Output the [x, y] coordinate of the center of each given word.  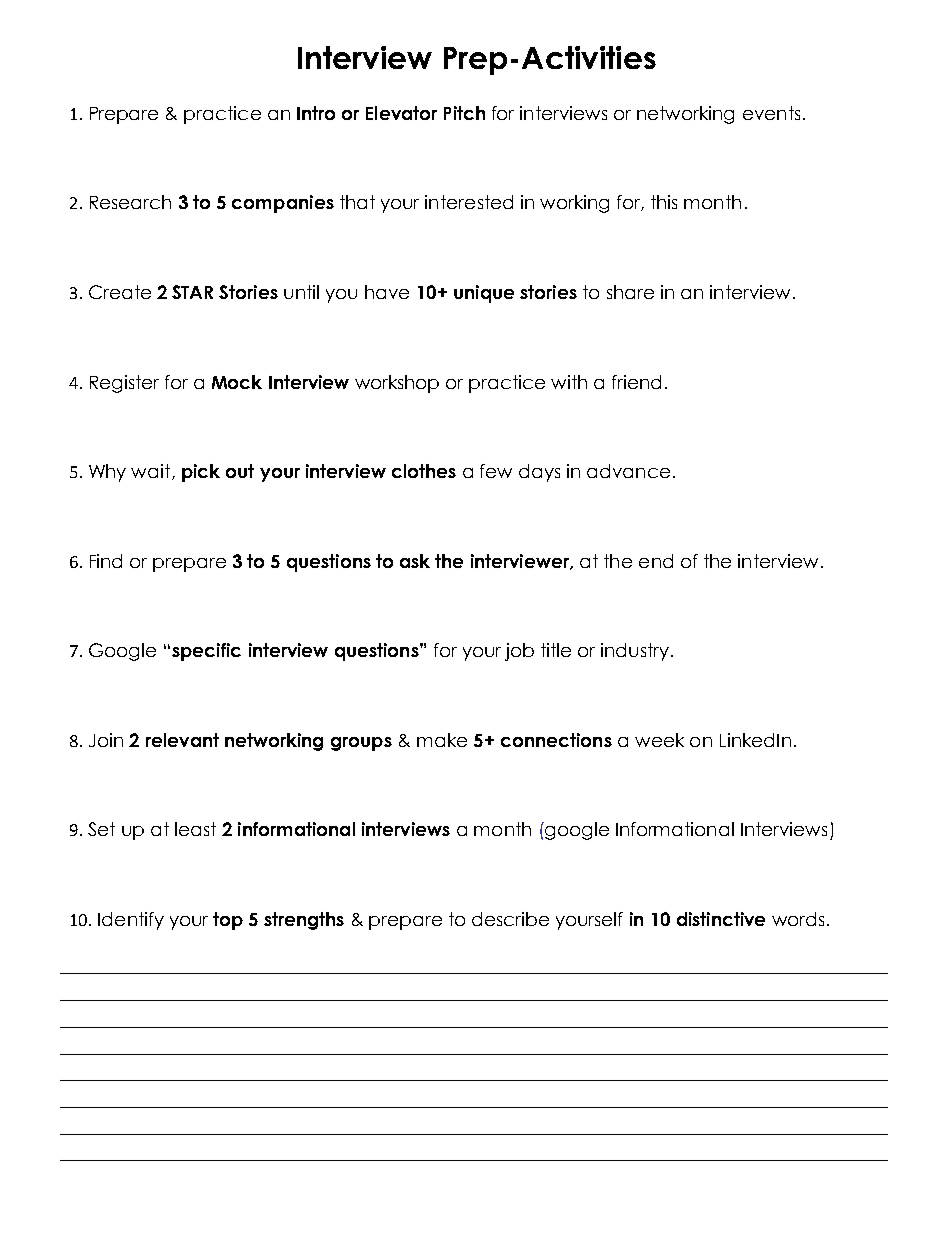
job [519, 652]
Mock [237, 382]
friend [636, 382]
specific [206, 652]
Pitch [464, 113]
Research [130, 202]
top [228, 921]
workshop [397, 384]
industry [635, 652]
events [771, 113]
